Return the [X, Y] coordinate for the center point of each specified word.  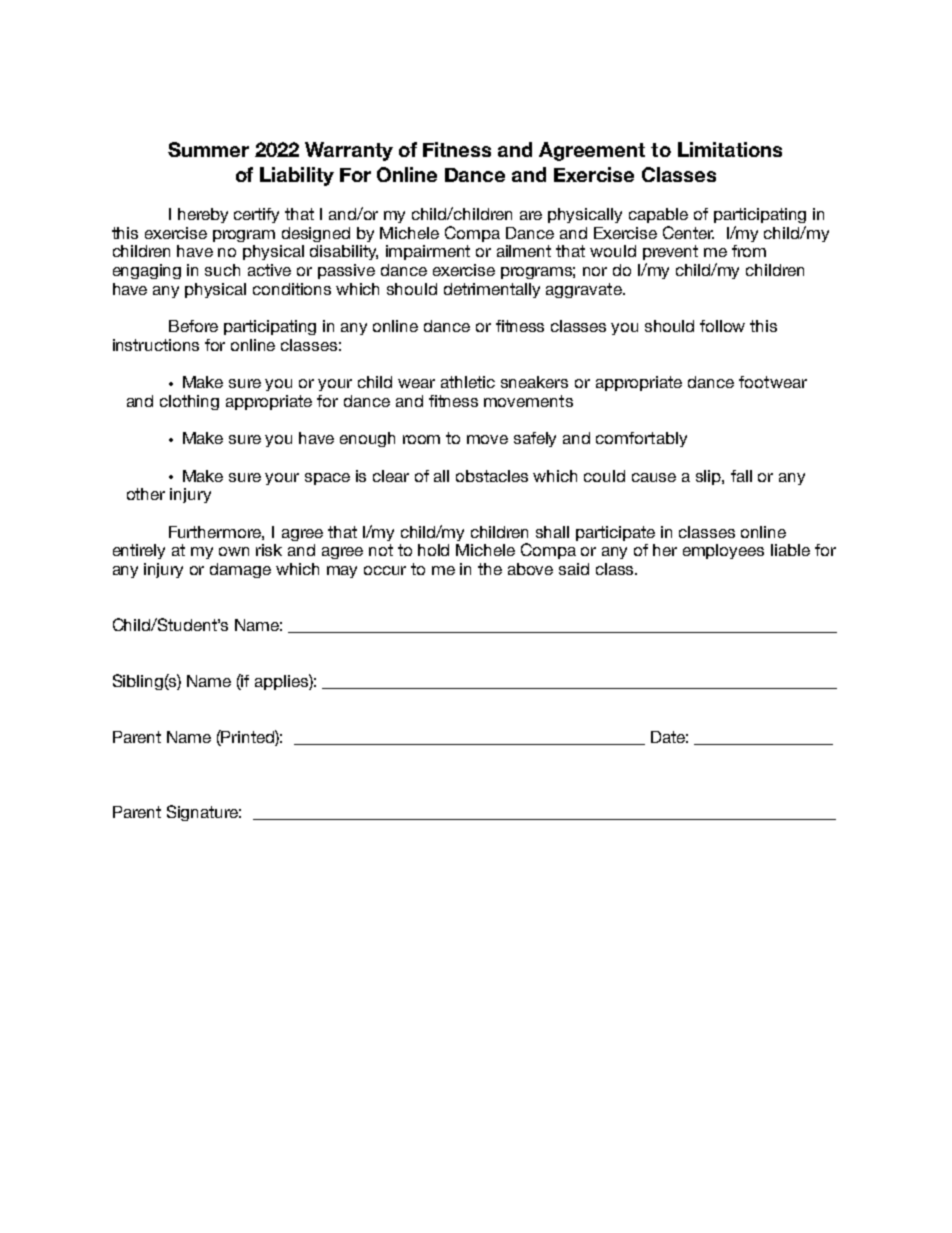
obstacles [492, 476]
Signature [204, 813]
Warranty [349, 151]
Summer [208, 149]
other [146, 494]
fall [741, 476]
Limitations [730, 149]
